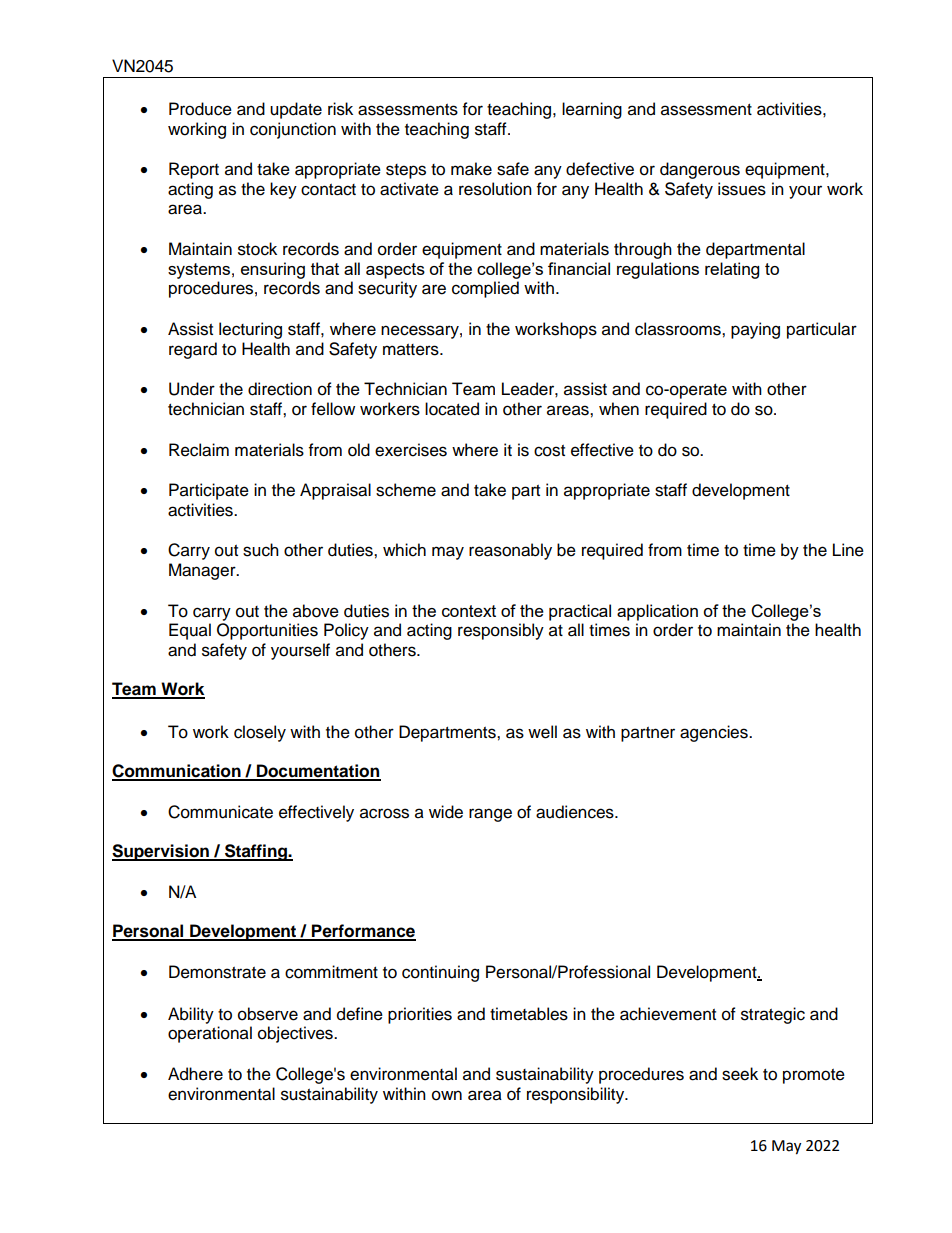 The width and height of the page is (952, 1233). Describe the element at coordinates (261, 550) in the page. I see `such` at that location.
